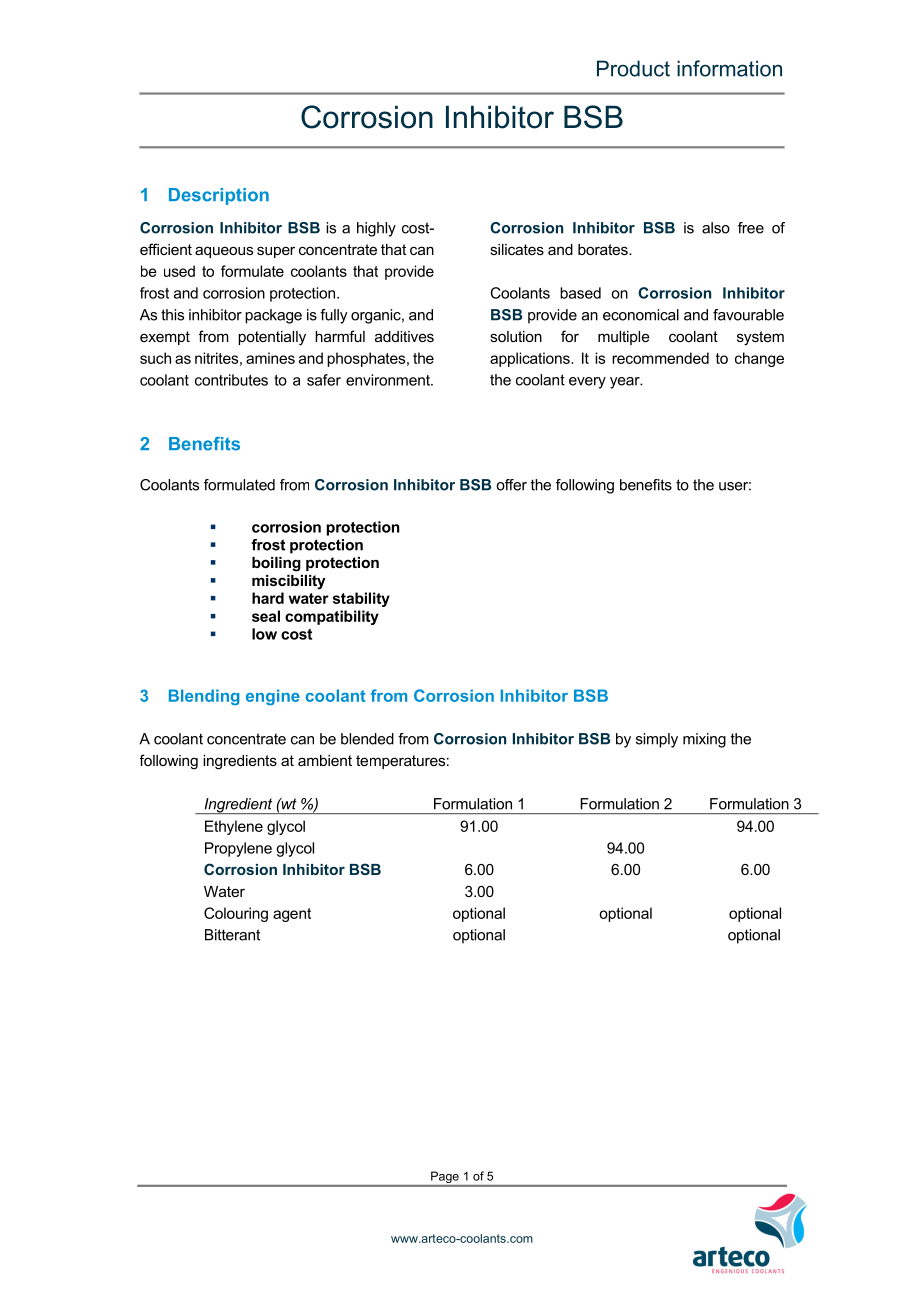  Describe the element at coordinates (236, 914) in the screenshot. I see `Colouring` at that location.
